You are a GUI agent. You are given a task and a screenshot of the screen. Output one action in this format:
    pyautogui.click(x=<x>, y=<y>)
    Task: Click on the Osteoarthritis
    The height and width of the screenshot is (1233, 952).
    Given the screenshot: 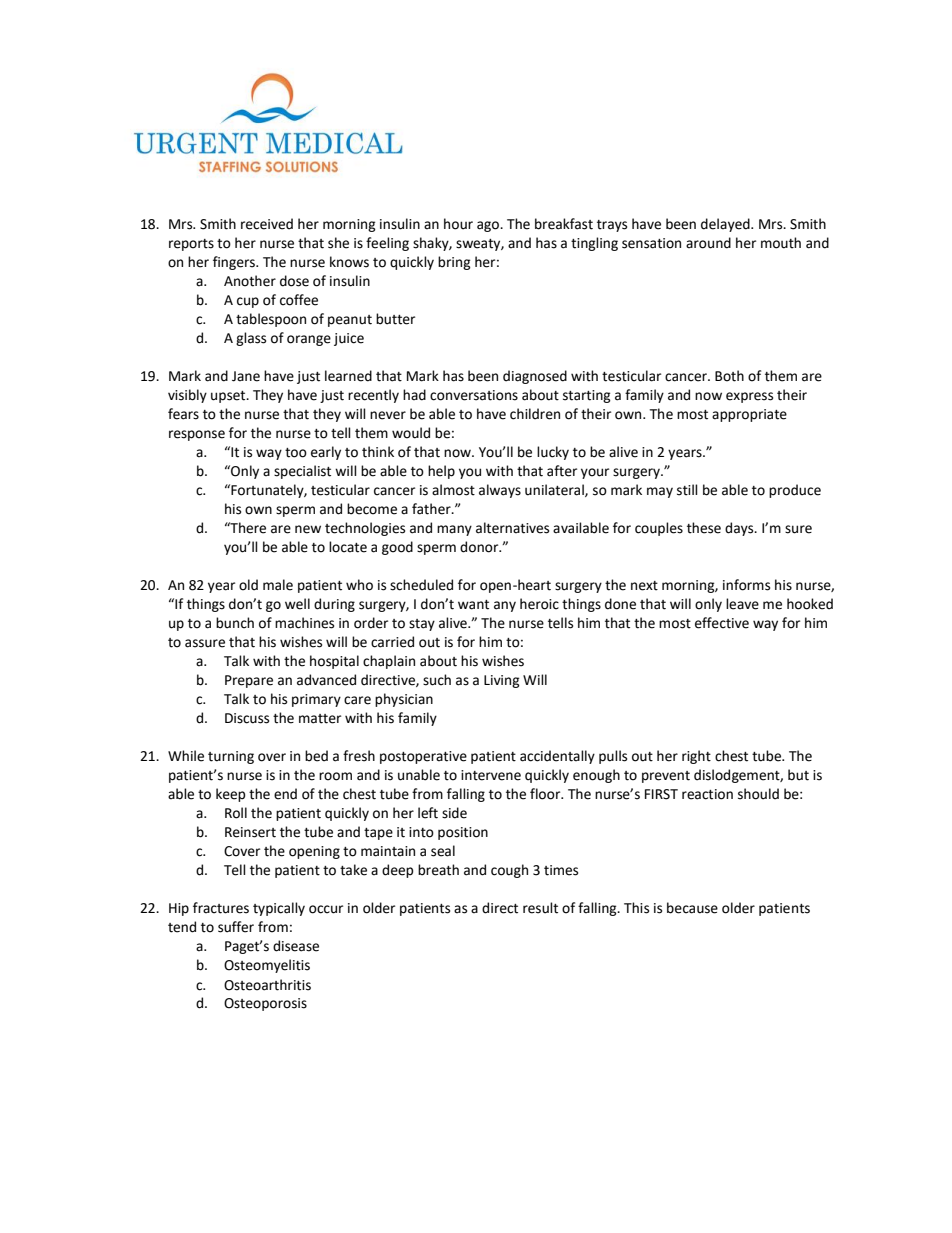 What is the action you would take?
    pyautogui.click(x=267, y=985)
